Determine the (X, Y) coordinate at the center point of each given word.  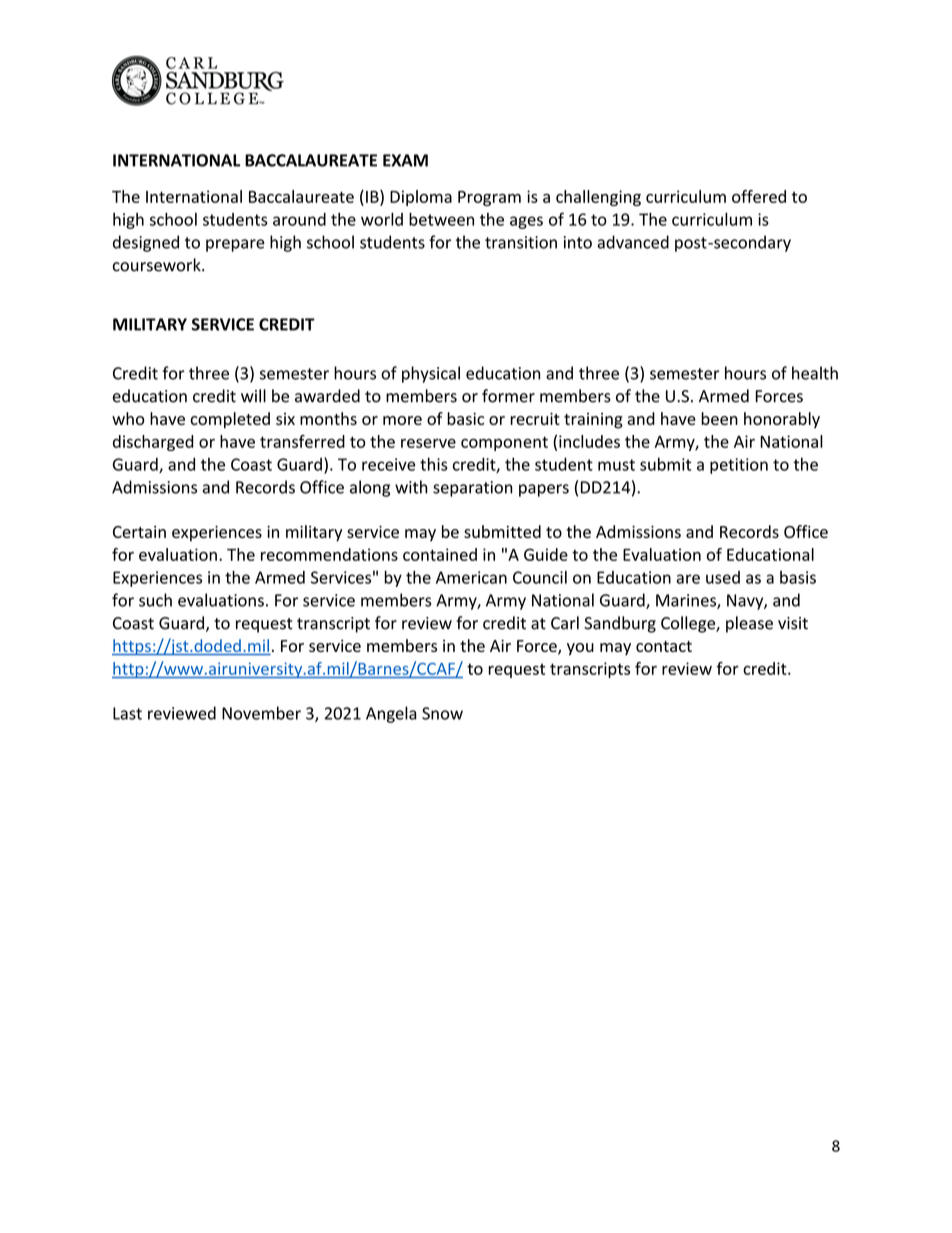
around (299, 219)
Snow (442, 713)
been (719, 418)
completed (230, 420)
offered (759, 196)
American (471, 577)
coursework (158, 265)
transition (521, 242)
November (261, 713)
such (155, 600)
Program (489, 198)
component (504, 443)
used (723, 577)
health (815, 373)
